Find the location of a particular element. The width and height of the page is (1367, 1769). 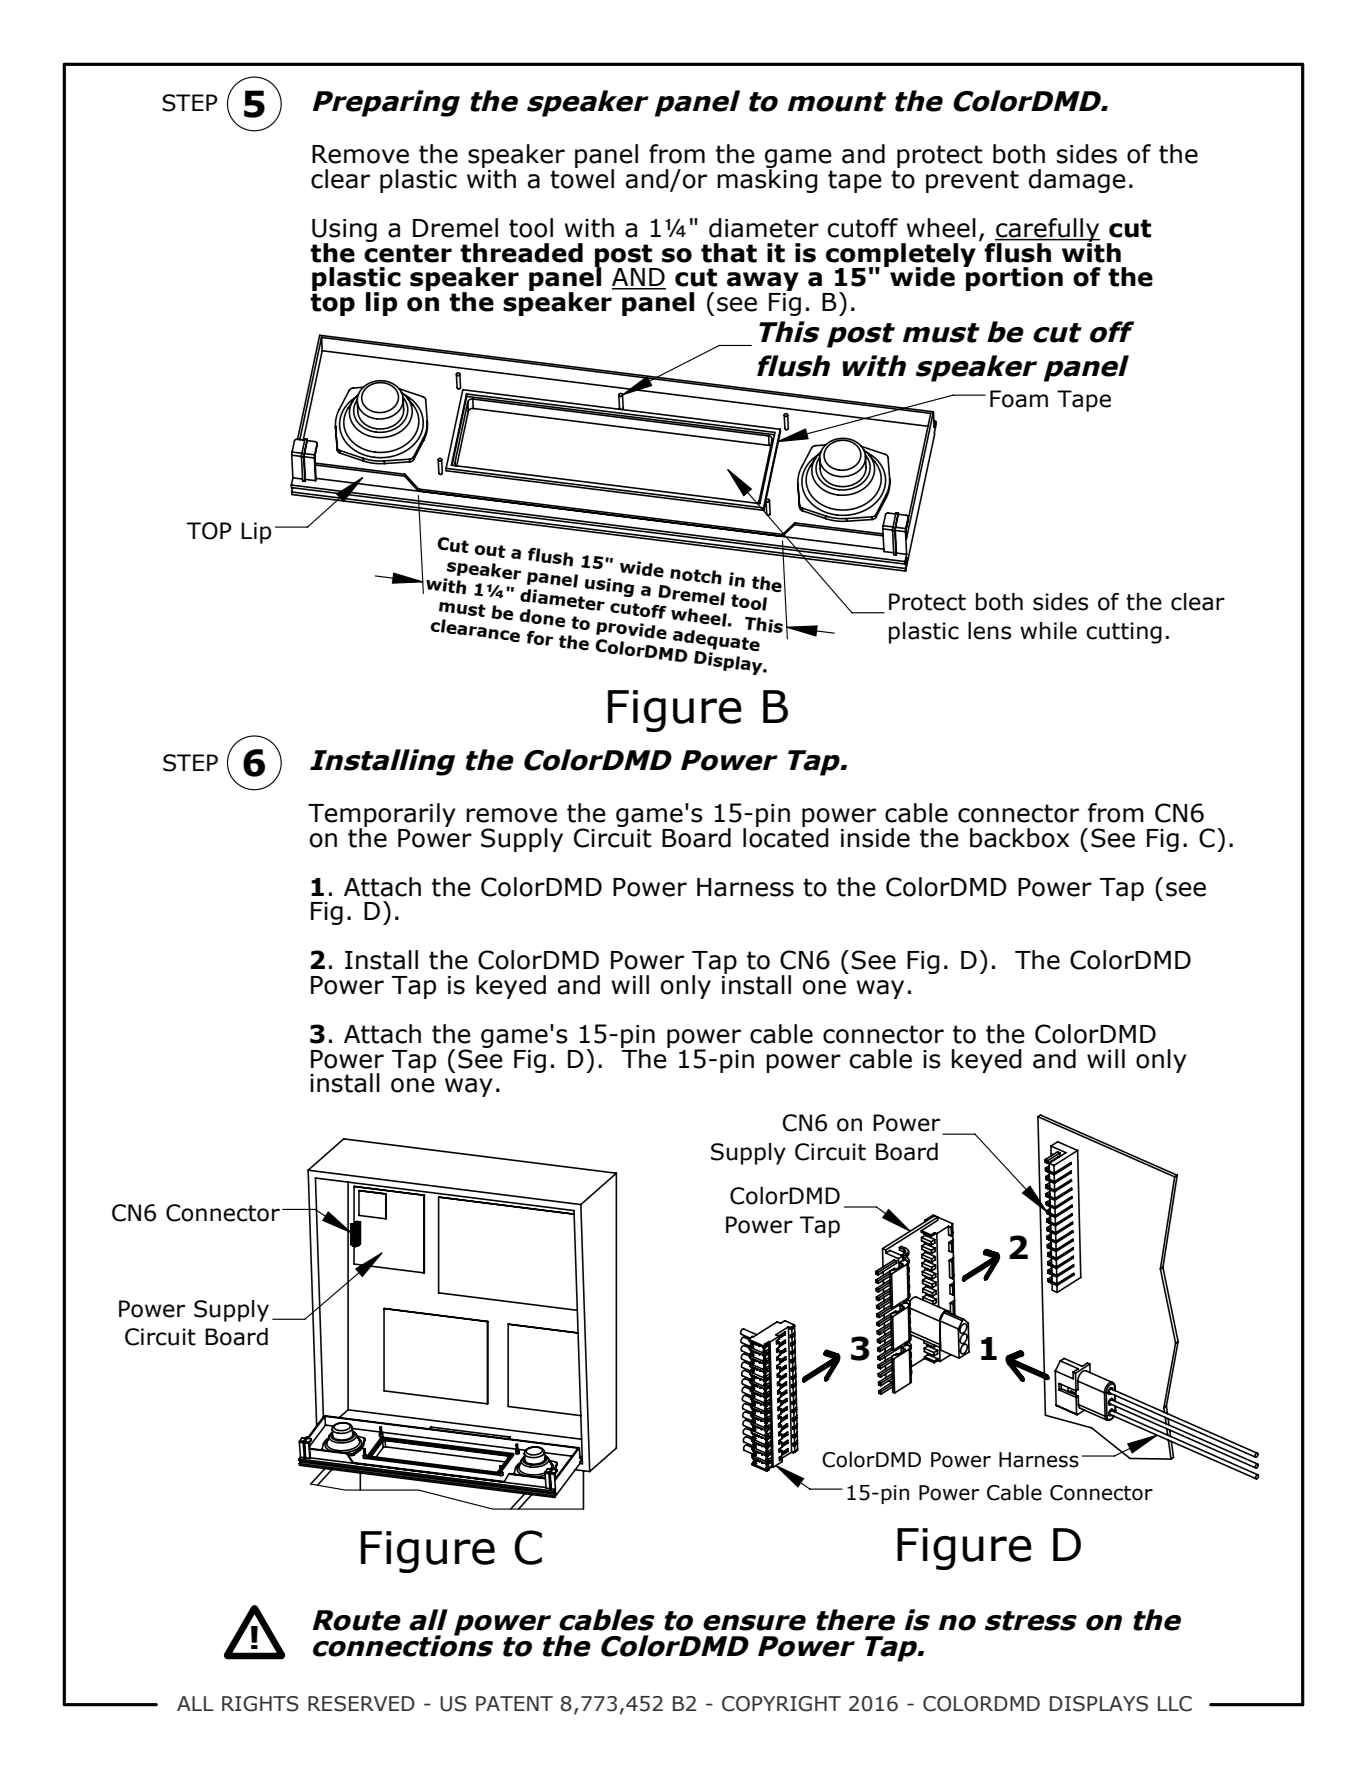

center is located at coordinates (408, 253).
